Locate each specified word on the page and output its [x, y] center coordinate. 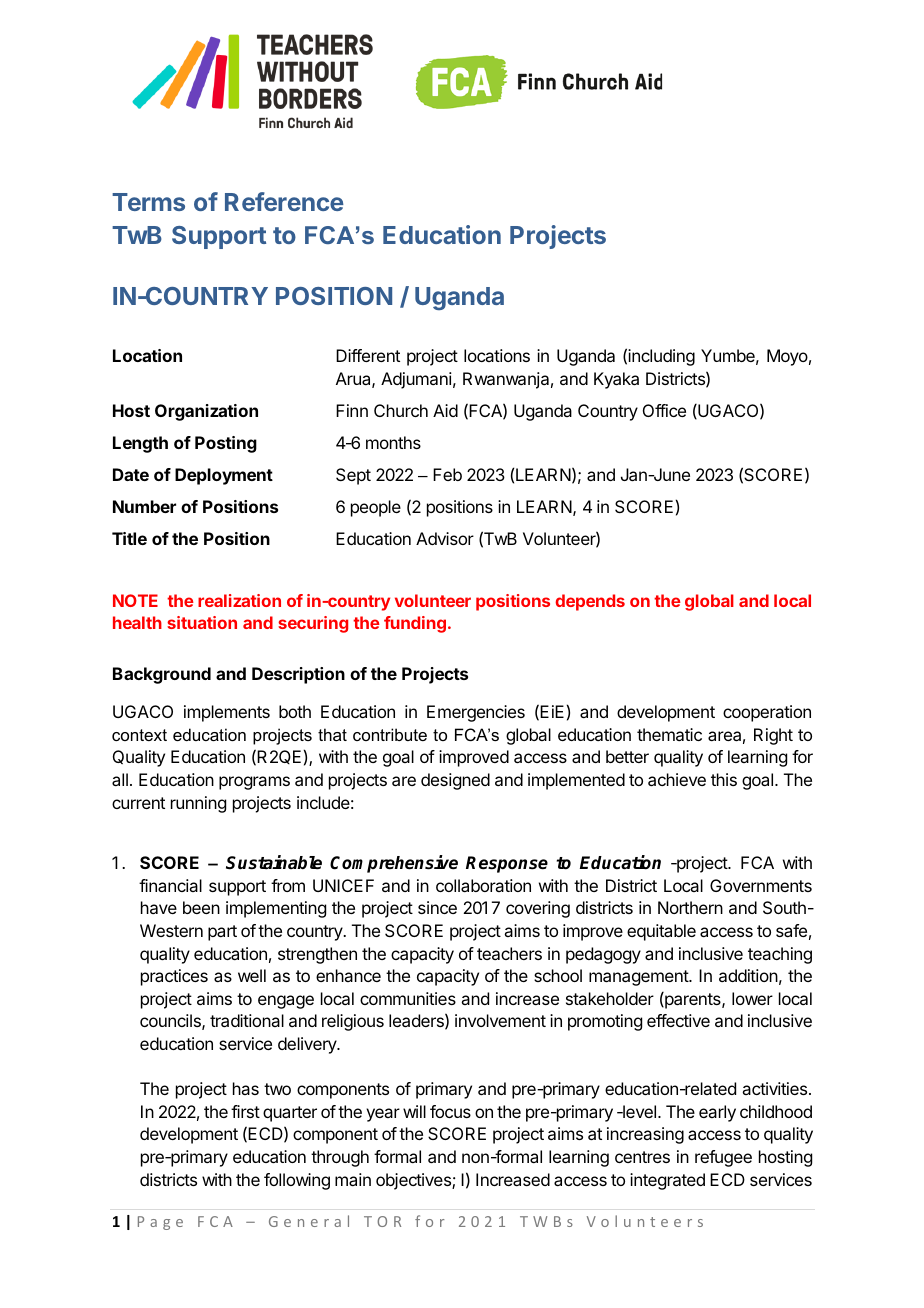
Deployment [224, 476]
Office [664, 410]
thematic [669, 734]
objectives [414, 1181]
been [201, 907]
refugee [723, 1158]
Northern [690, 907]
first [245, 1111]
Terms [148, 202]
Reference [284, 201]
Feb [447, 474]
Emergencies [476, 713]
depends [590, 602]
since [437, 907]
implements [227, 713]
